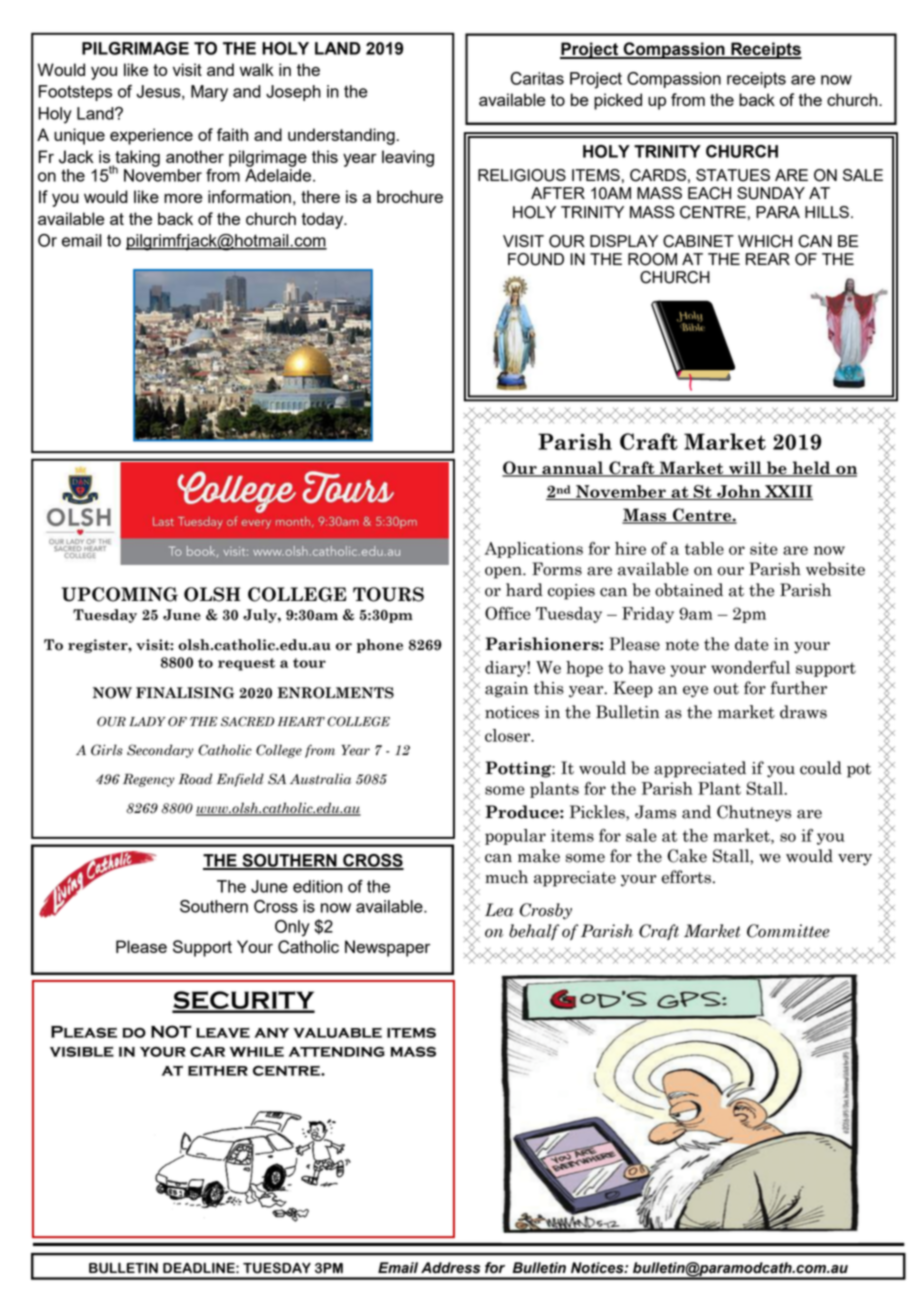 Image resolution: width=924 pixels, height=1308 pixels. Describe the element at coordinates (218, 1071) in the screenshot. I see `either` at that location.
